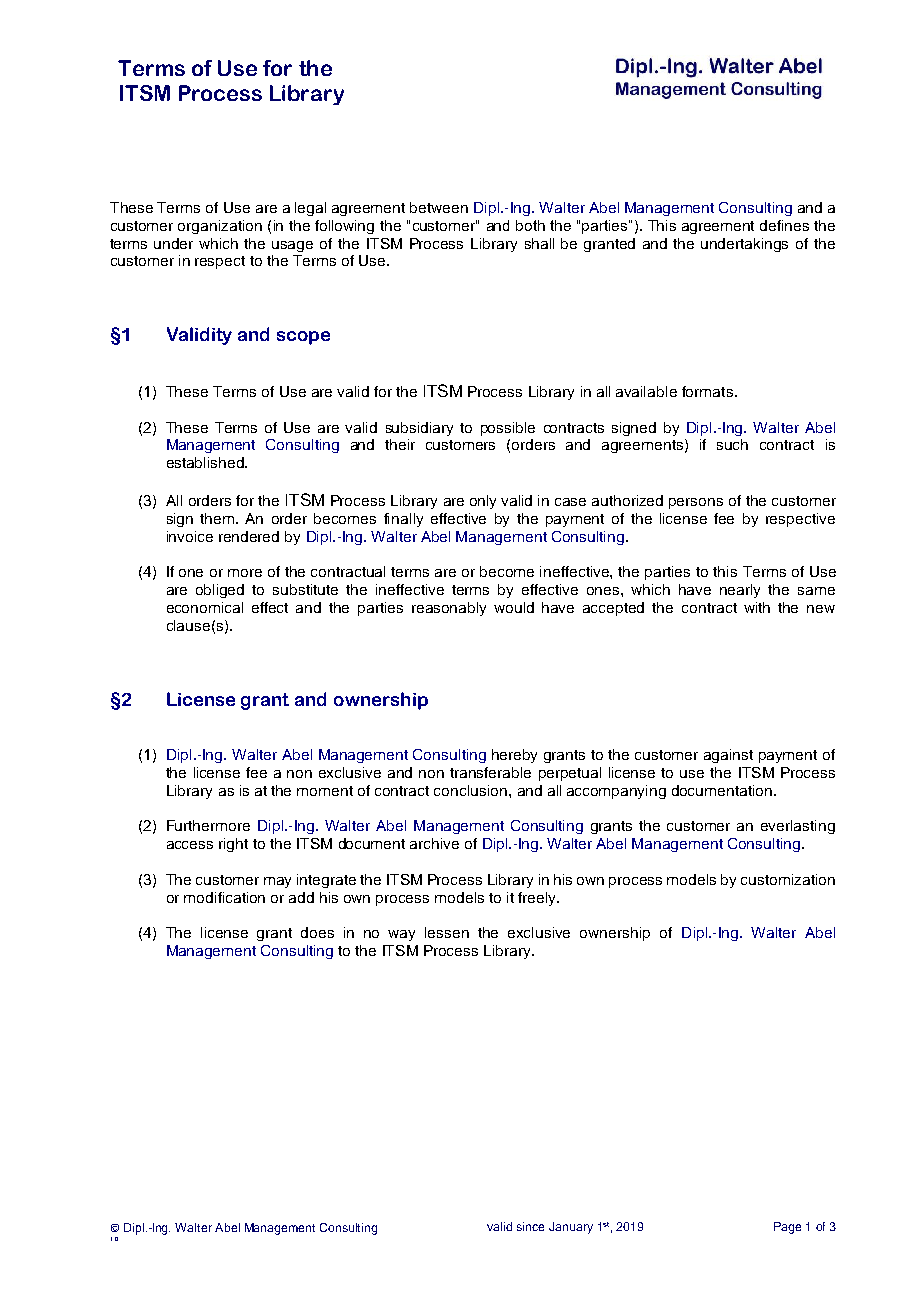  What do you see at coordinates (317, 932) in the screenshot?
I see `does` at bounding box center [317, 932].
